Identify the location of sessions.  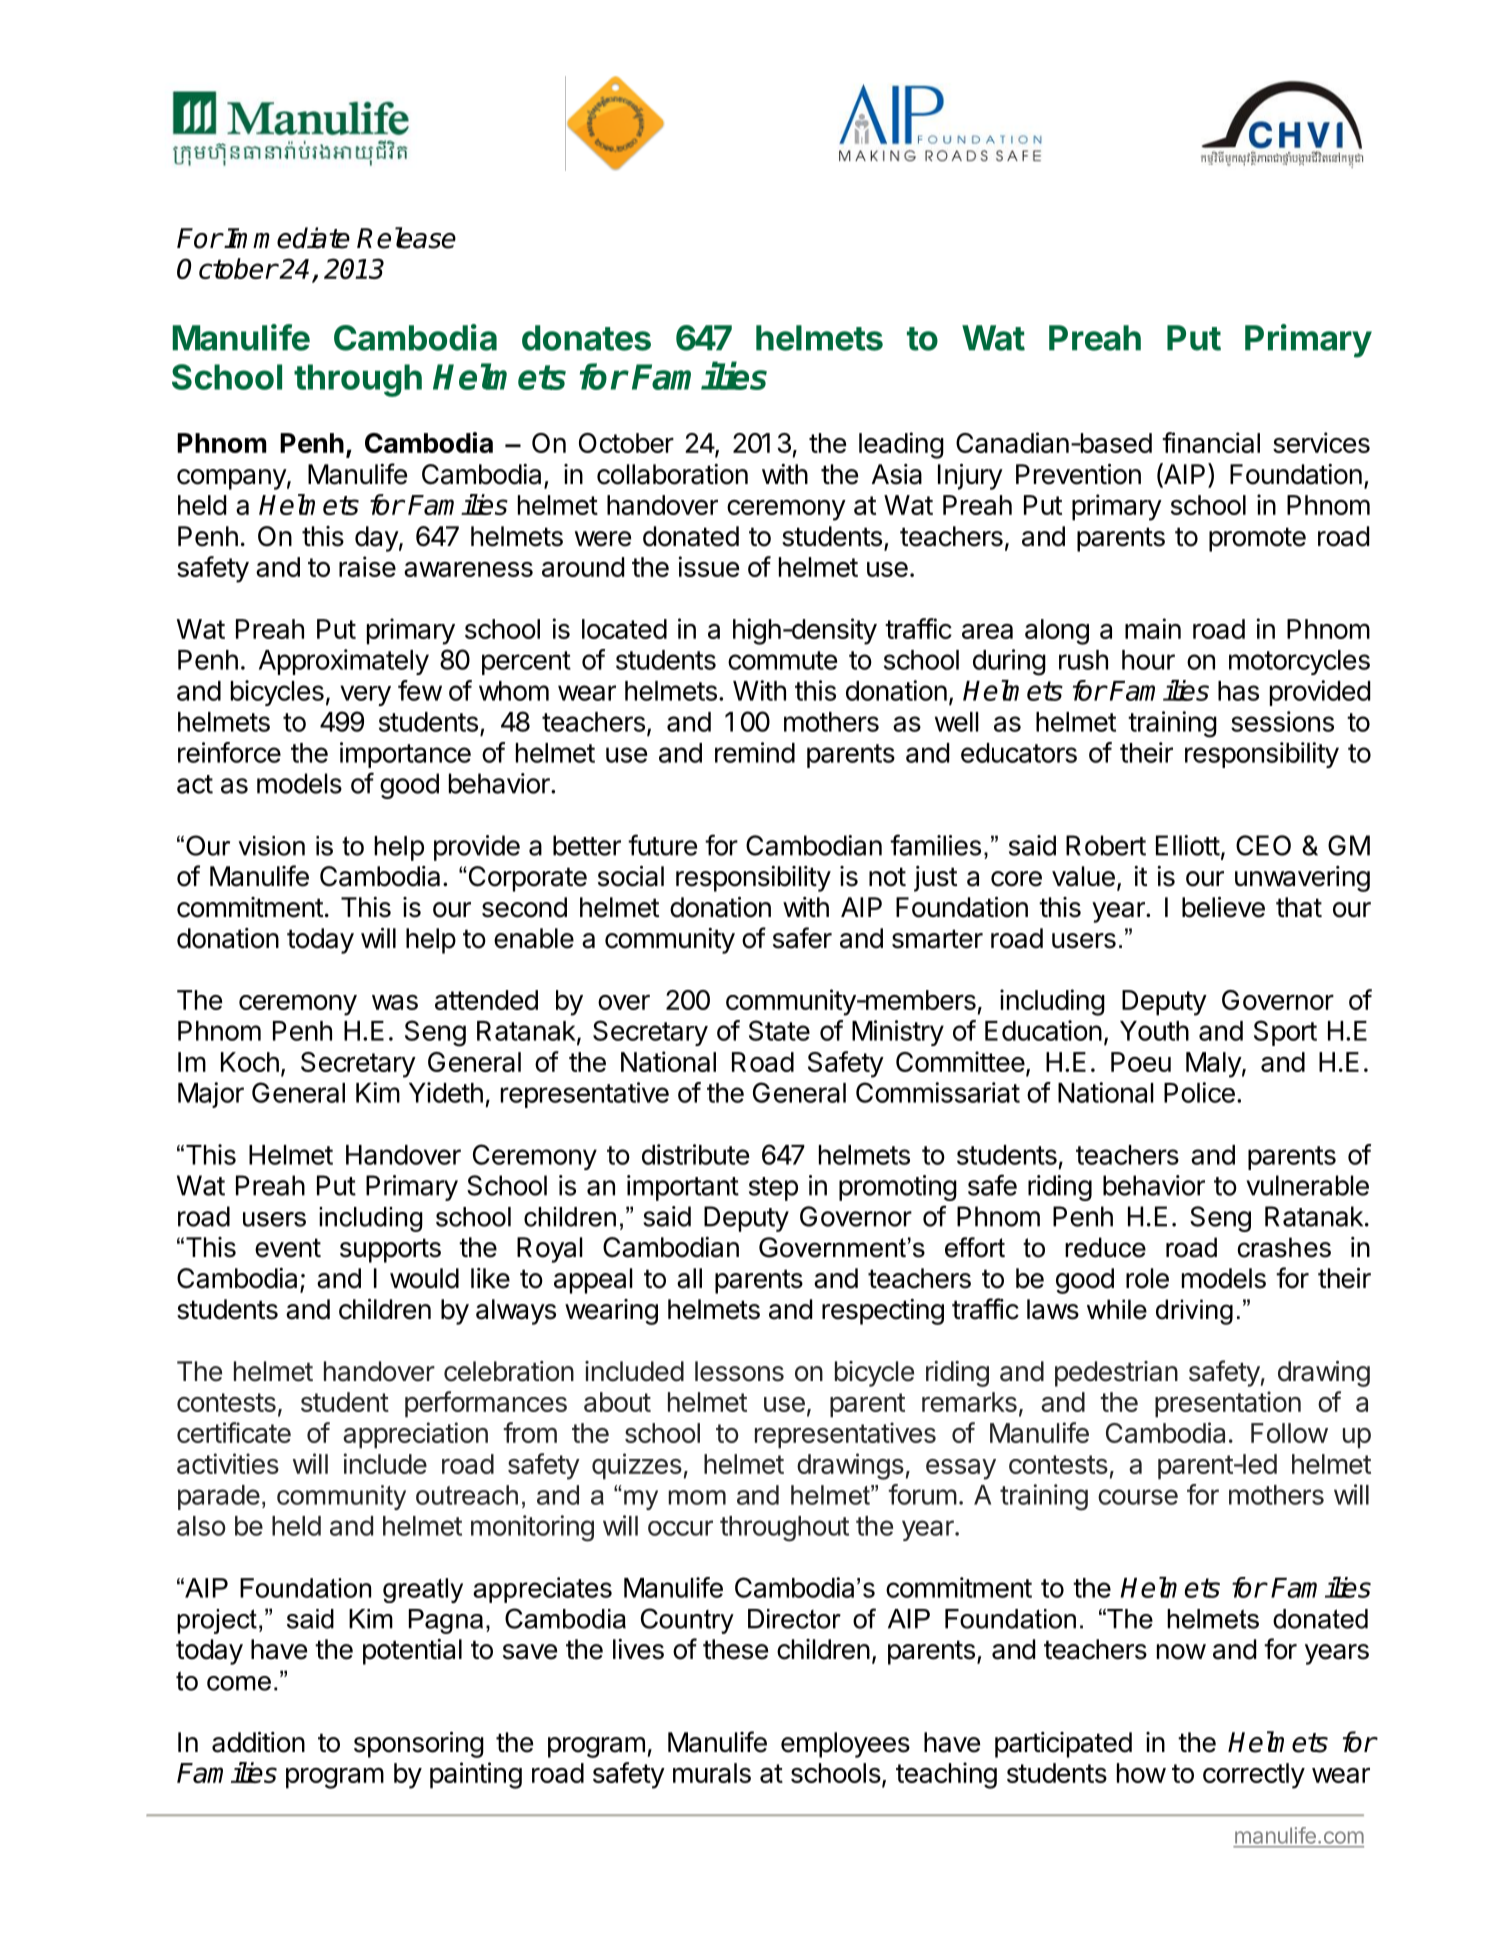
(1282, 721).
